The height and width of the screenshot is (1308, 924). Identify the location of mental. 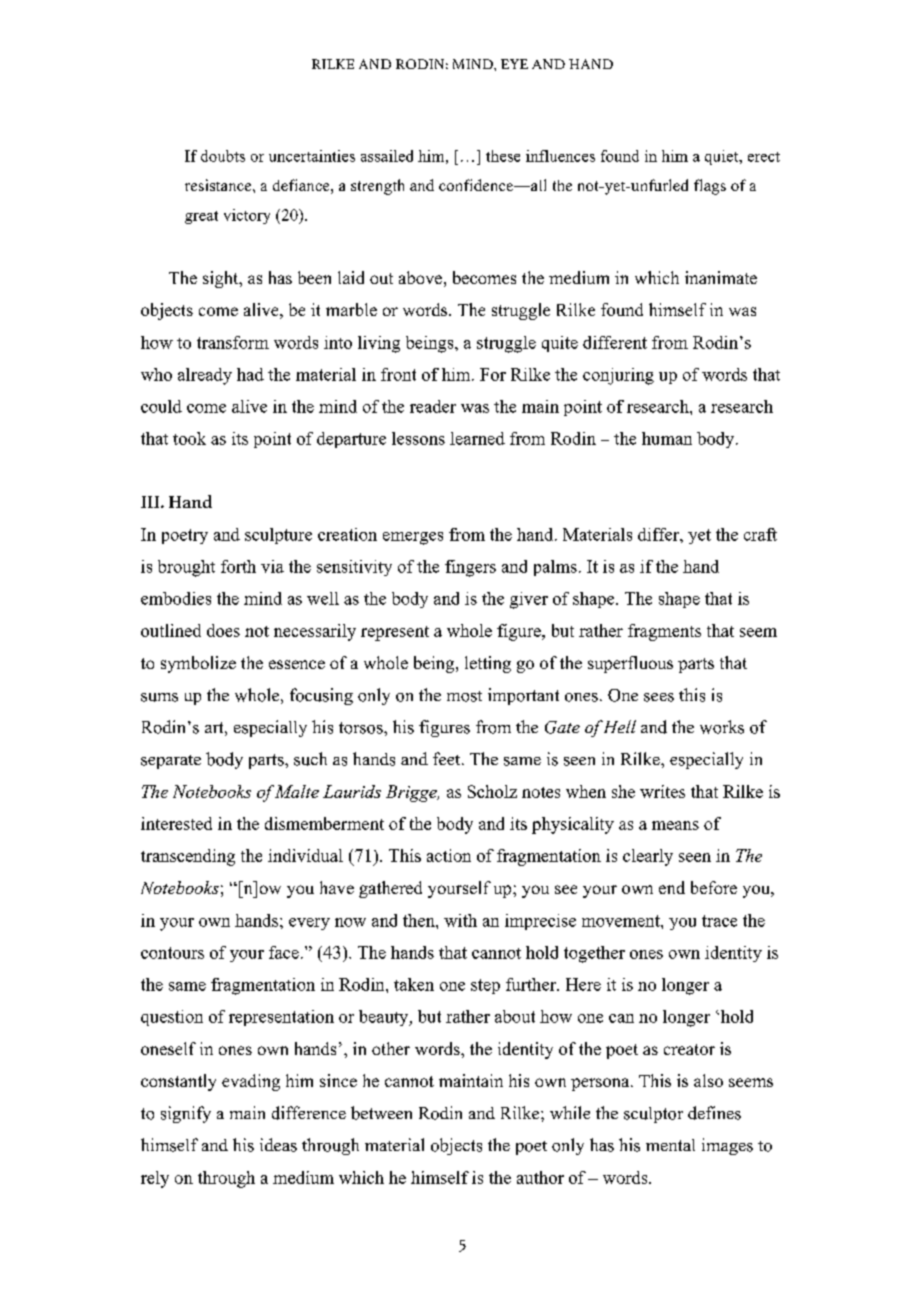
(670, 1145).
